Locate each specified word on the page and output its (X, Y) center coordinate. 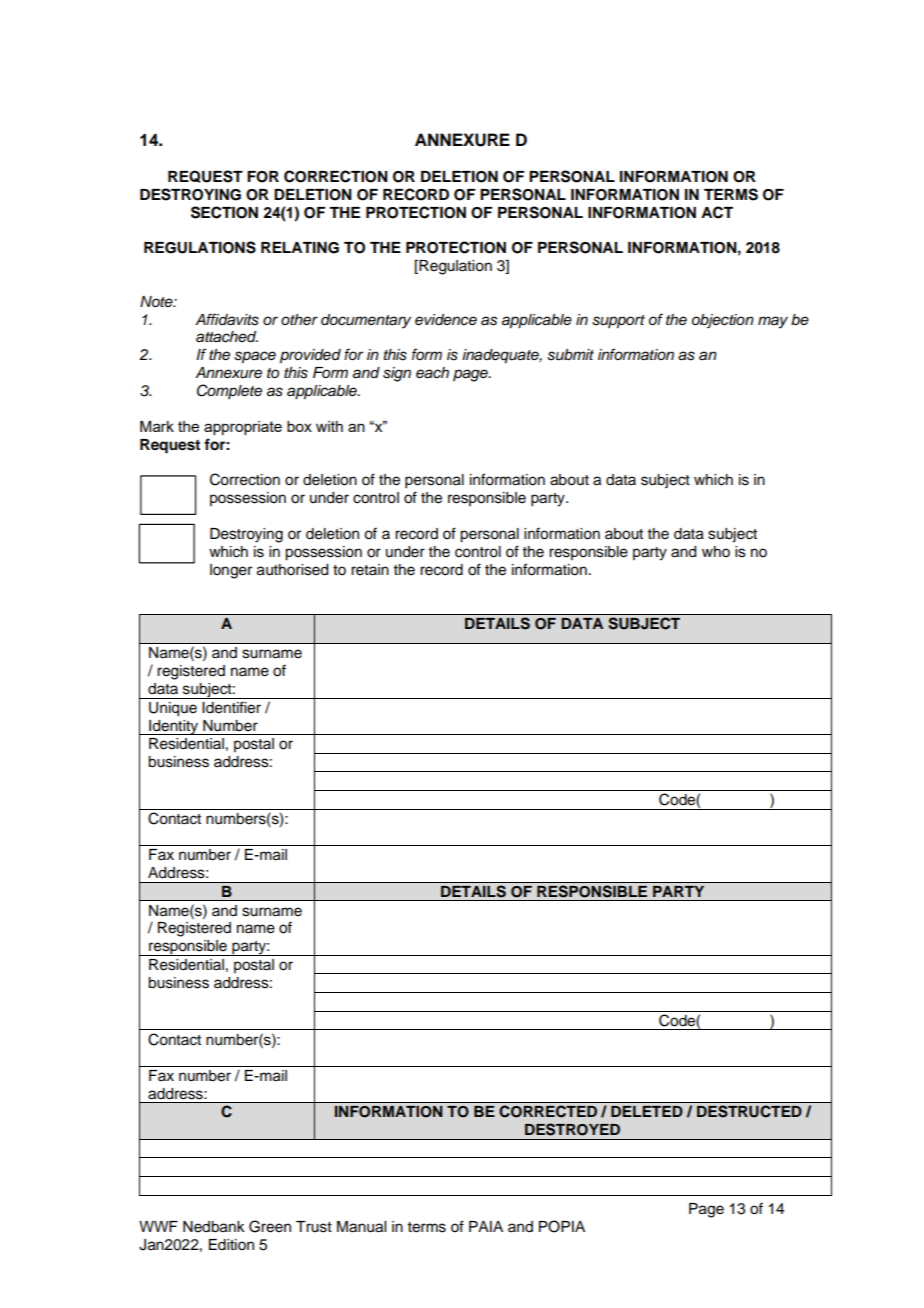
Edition (231, 1245)
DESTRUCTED (749, 1111)
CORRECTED (548, 1111)
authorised (292, 570)
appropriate (243, 428)
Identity (173, 727)
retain (370, 570)
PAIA (486, 1226)
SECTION (224, 212)
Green (270, 1226)
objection (723, 321)
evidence (446, 320)
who (716, 552)
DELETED (647, 1111)
